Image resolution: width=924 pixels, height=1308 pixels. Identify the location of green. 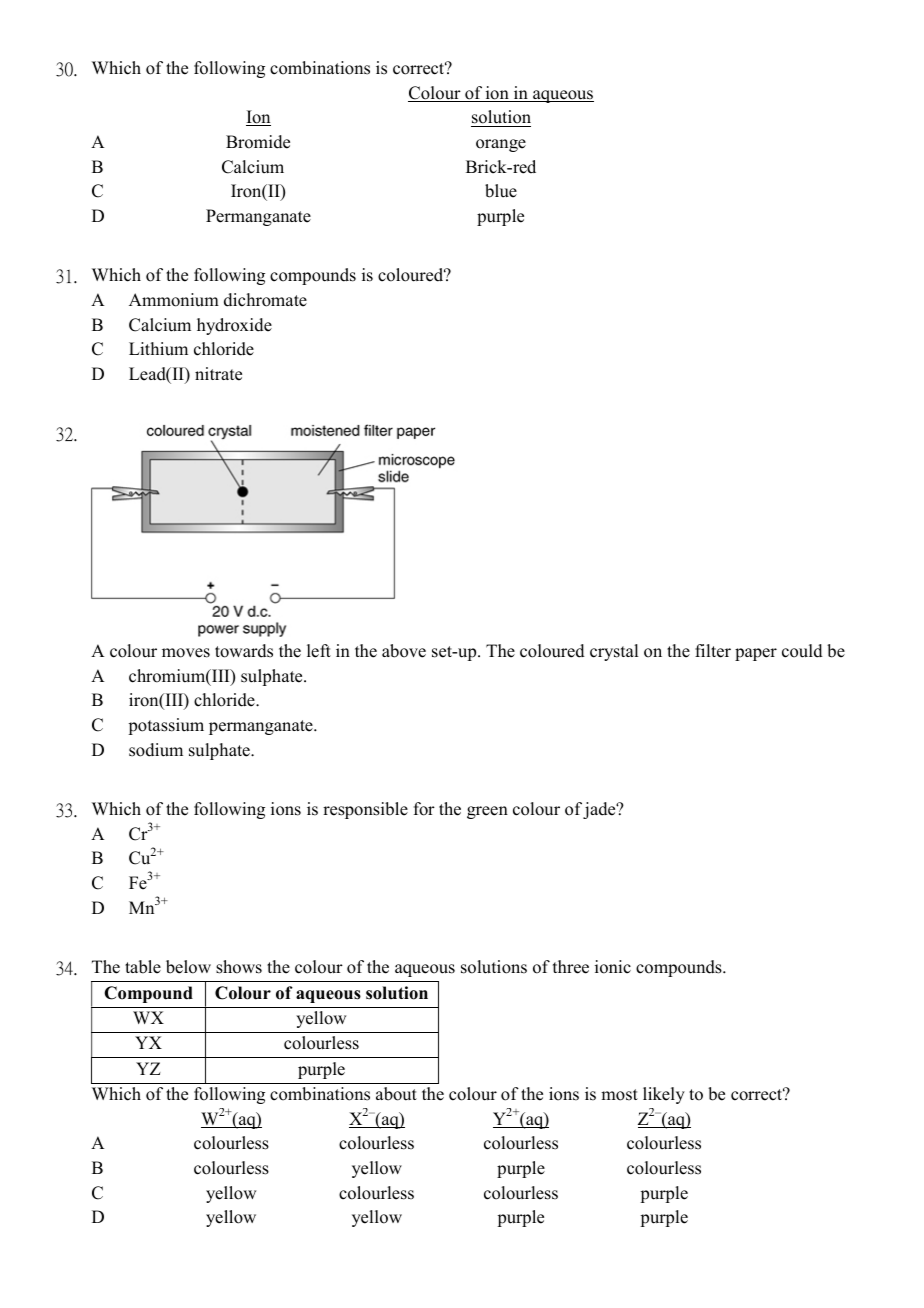
(487, 812).
